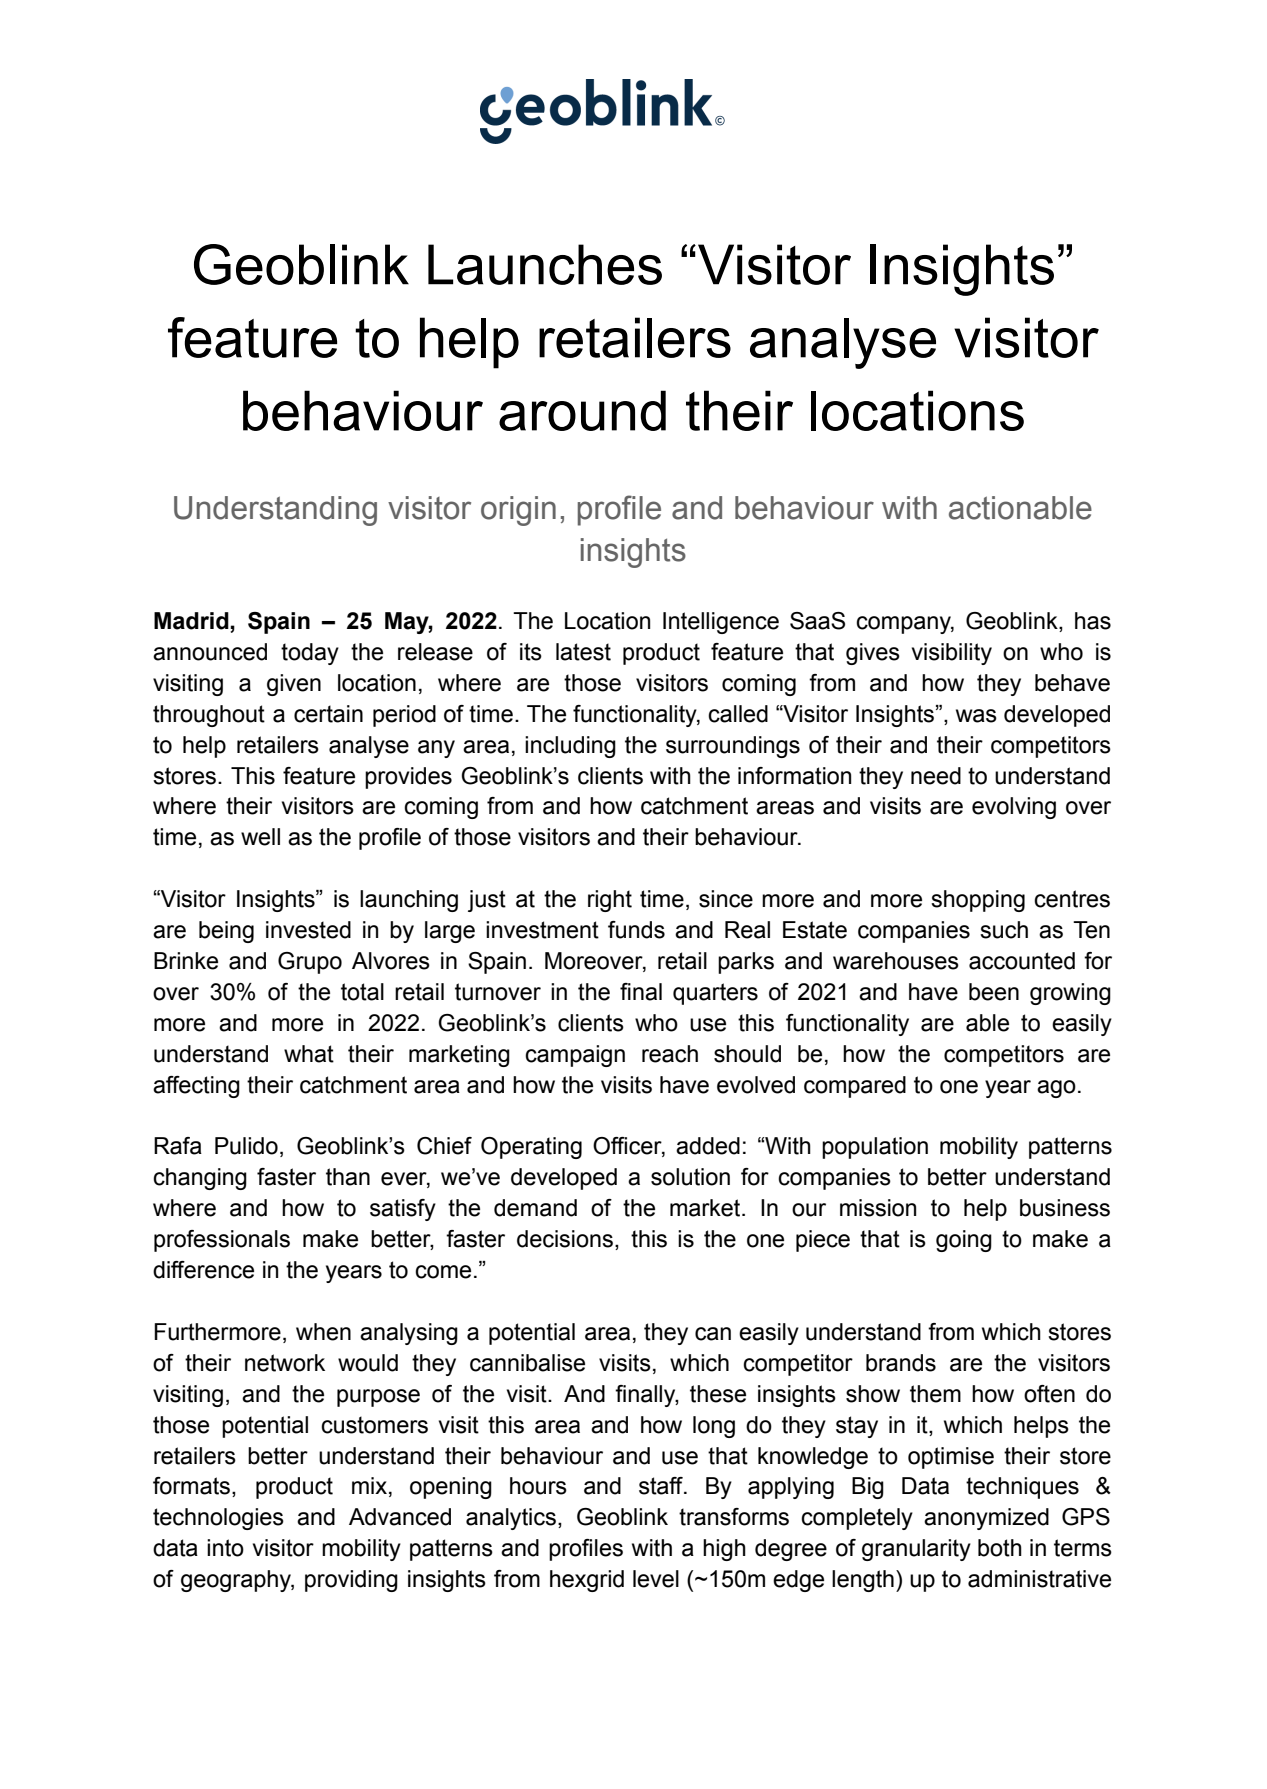 Image resolution: width=1267 pixels, height=1789 pixels. Describe the element at coordinates (1014, 808) in the page. I see `evolving` at that location.
